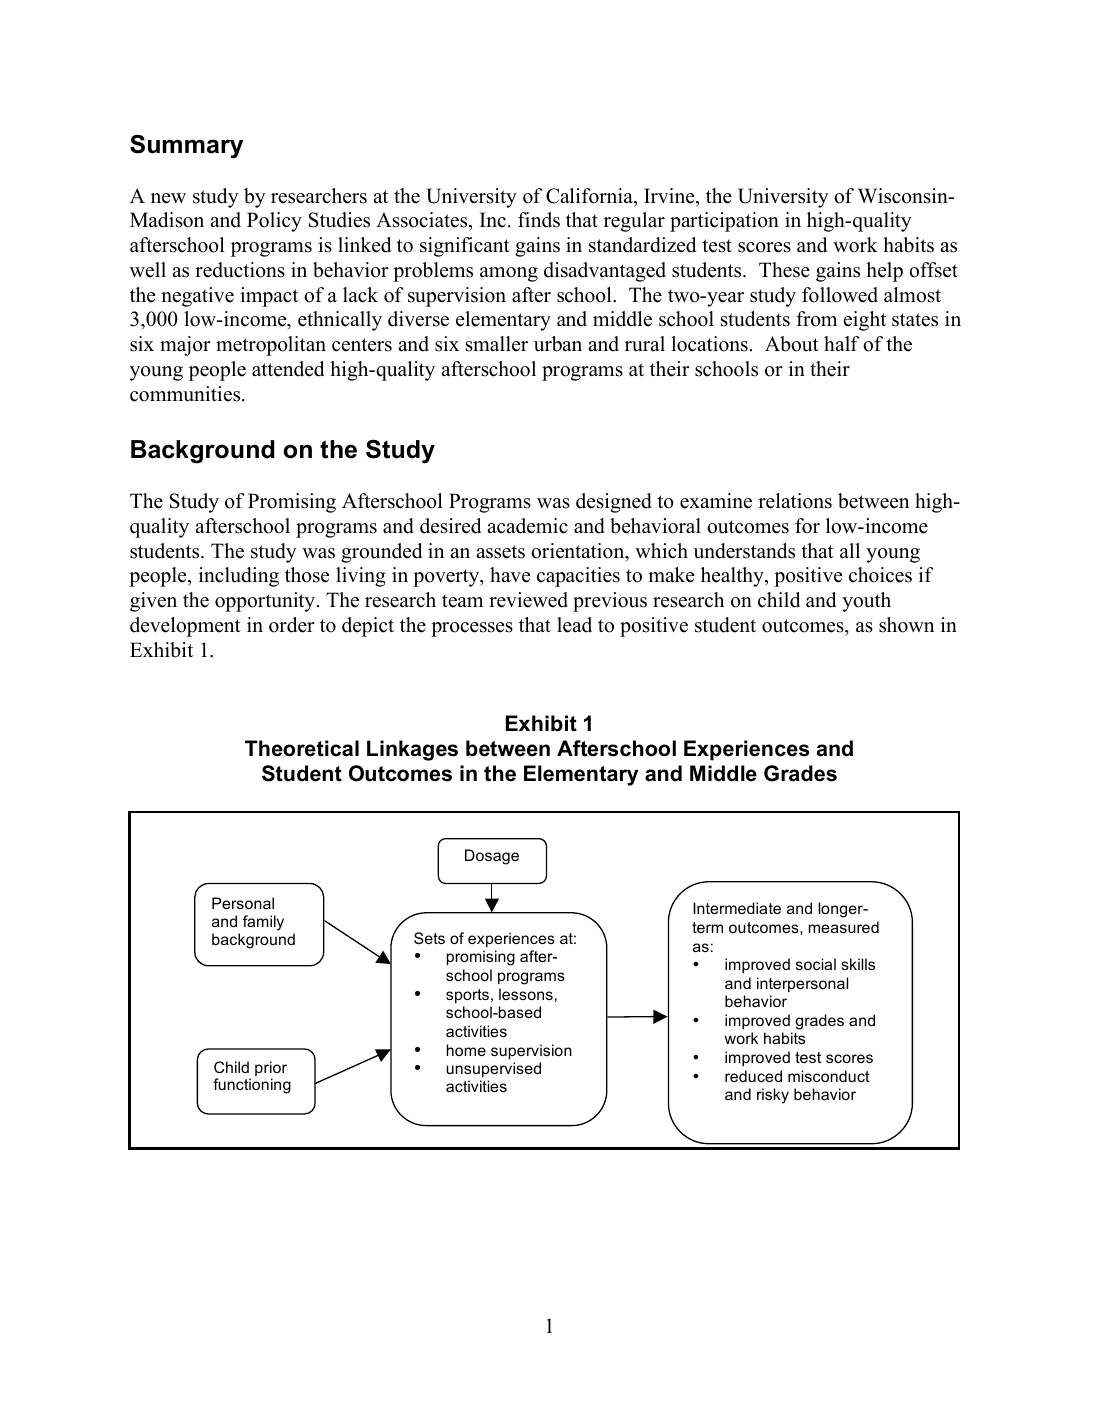  Describe the element at coordinates (866, 602) in the document. I see `youth` at that location.
